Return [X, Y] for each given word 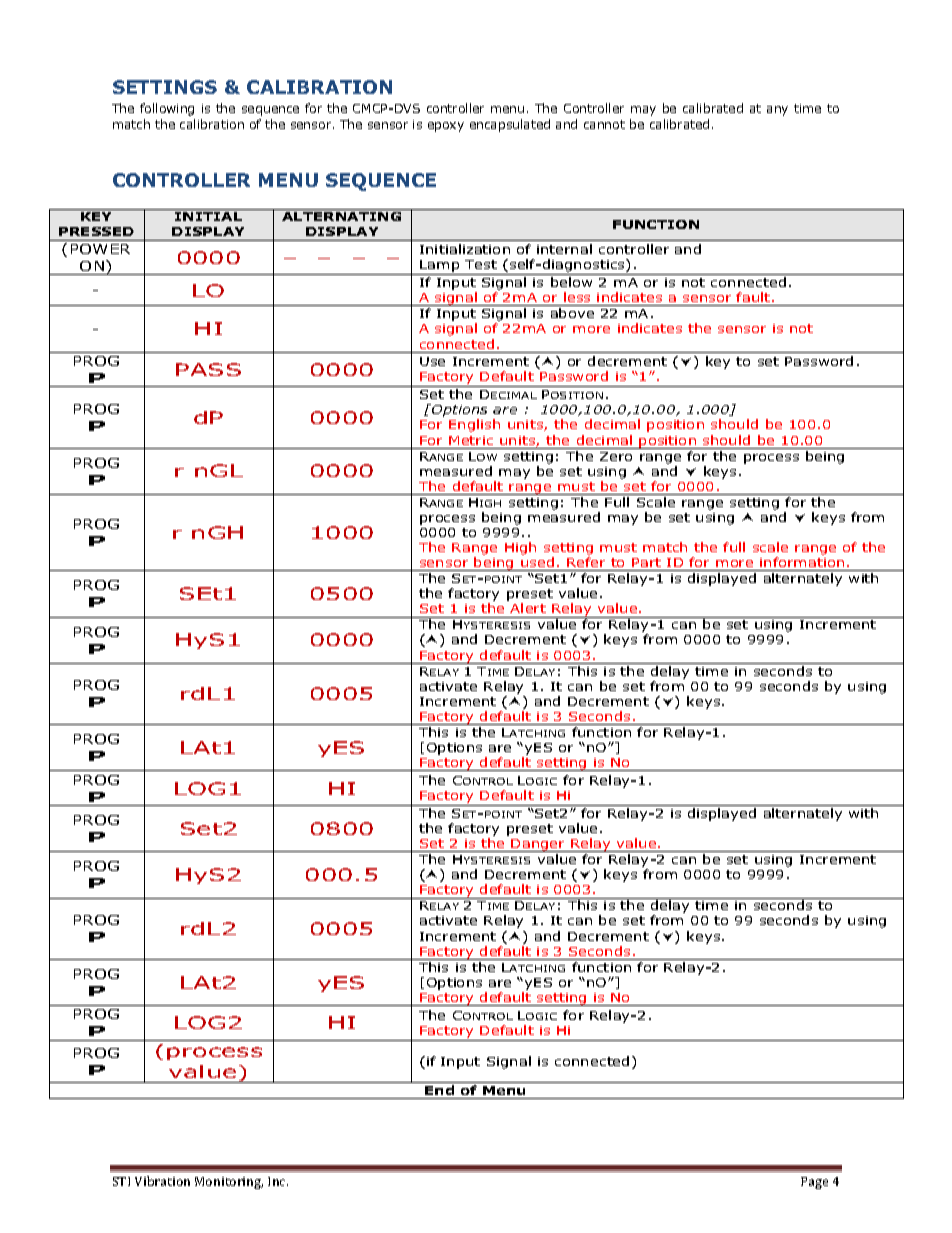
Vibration [162, 1181]
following [167, 109]
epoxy [446, 127]
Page [814, 1183]
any [777, 111]
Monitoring [229, 1183]
